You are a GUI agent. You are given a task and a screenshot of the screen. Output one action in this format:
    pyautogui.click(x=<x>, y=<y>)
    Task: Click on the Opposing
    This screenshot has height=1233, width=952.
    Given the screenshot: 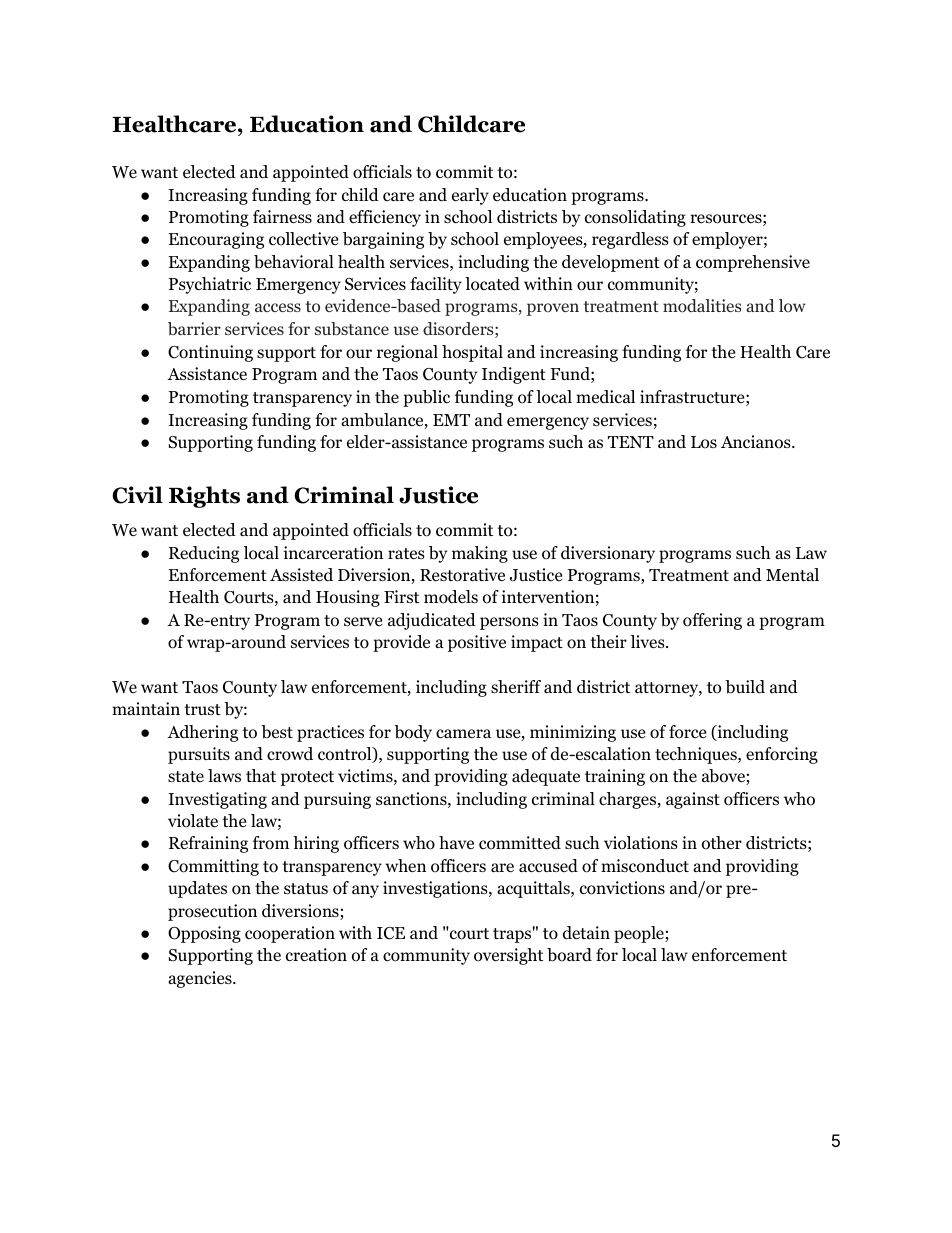 What is the action you would take?
    pyautogui.click(x=204, y=934)
